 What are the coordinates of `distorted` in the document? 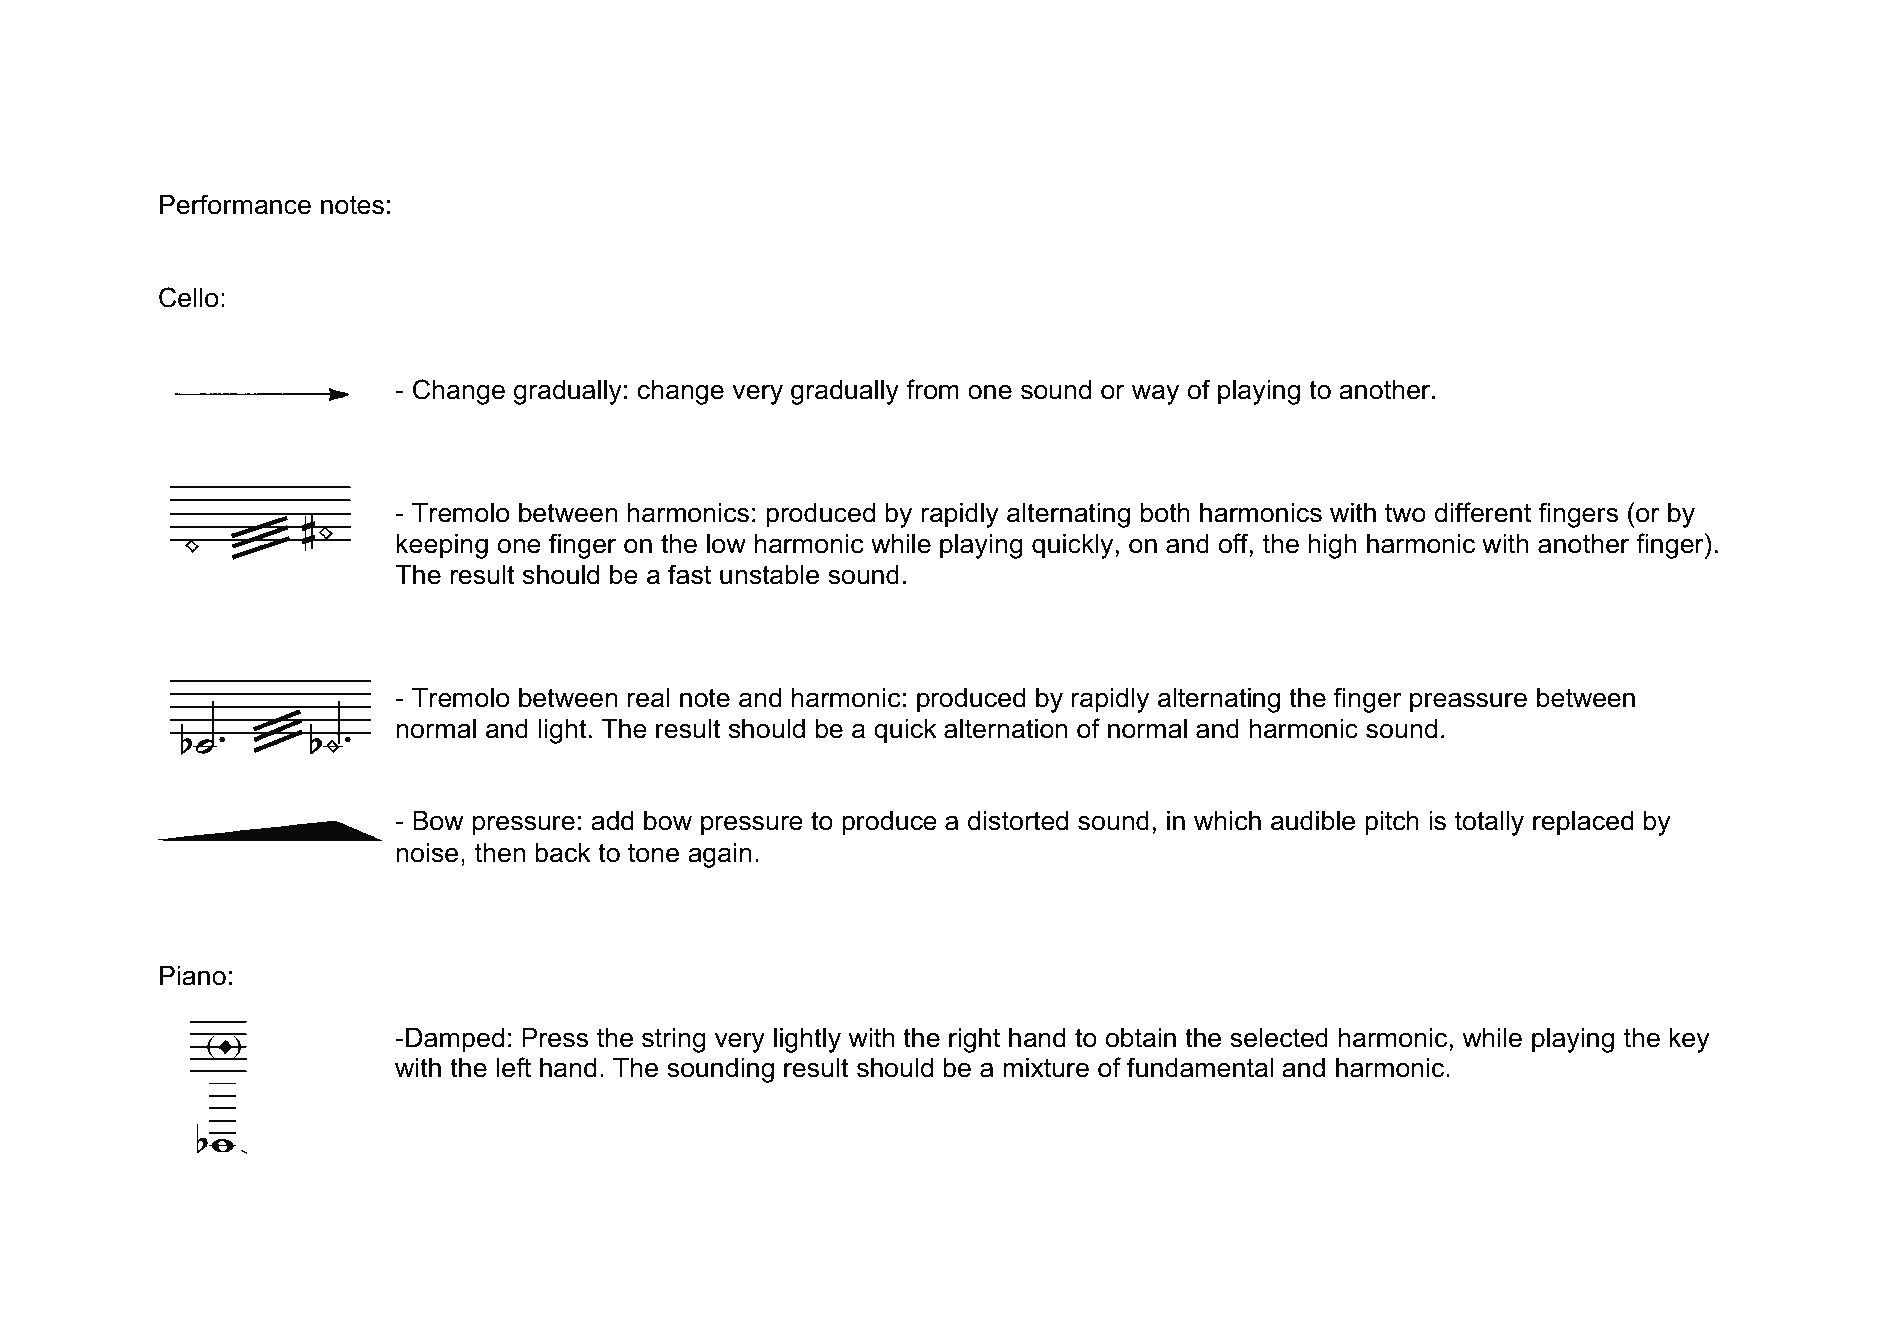 It's located at (1018, 821).
